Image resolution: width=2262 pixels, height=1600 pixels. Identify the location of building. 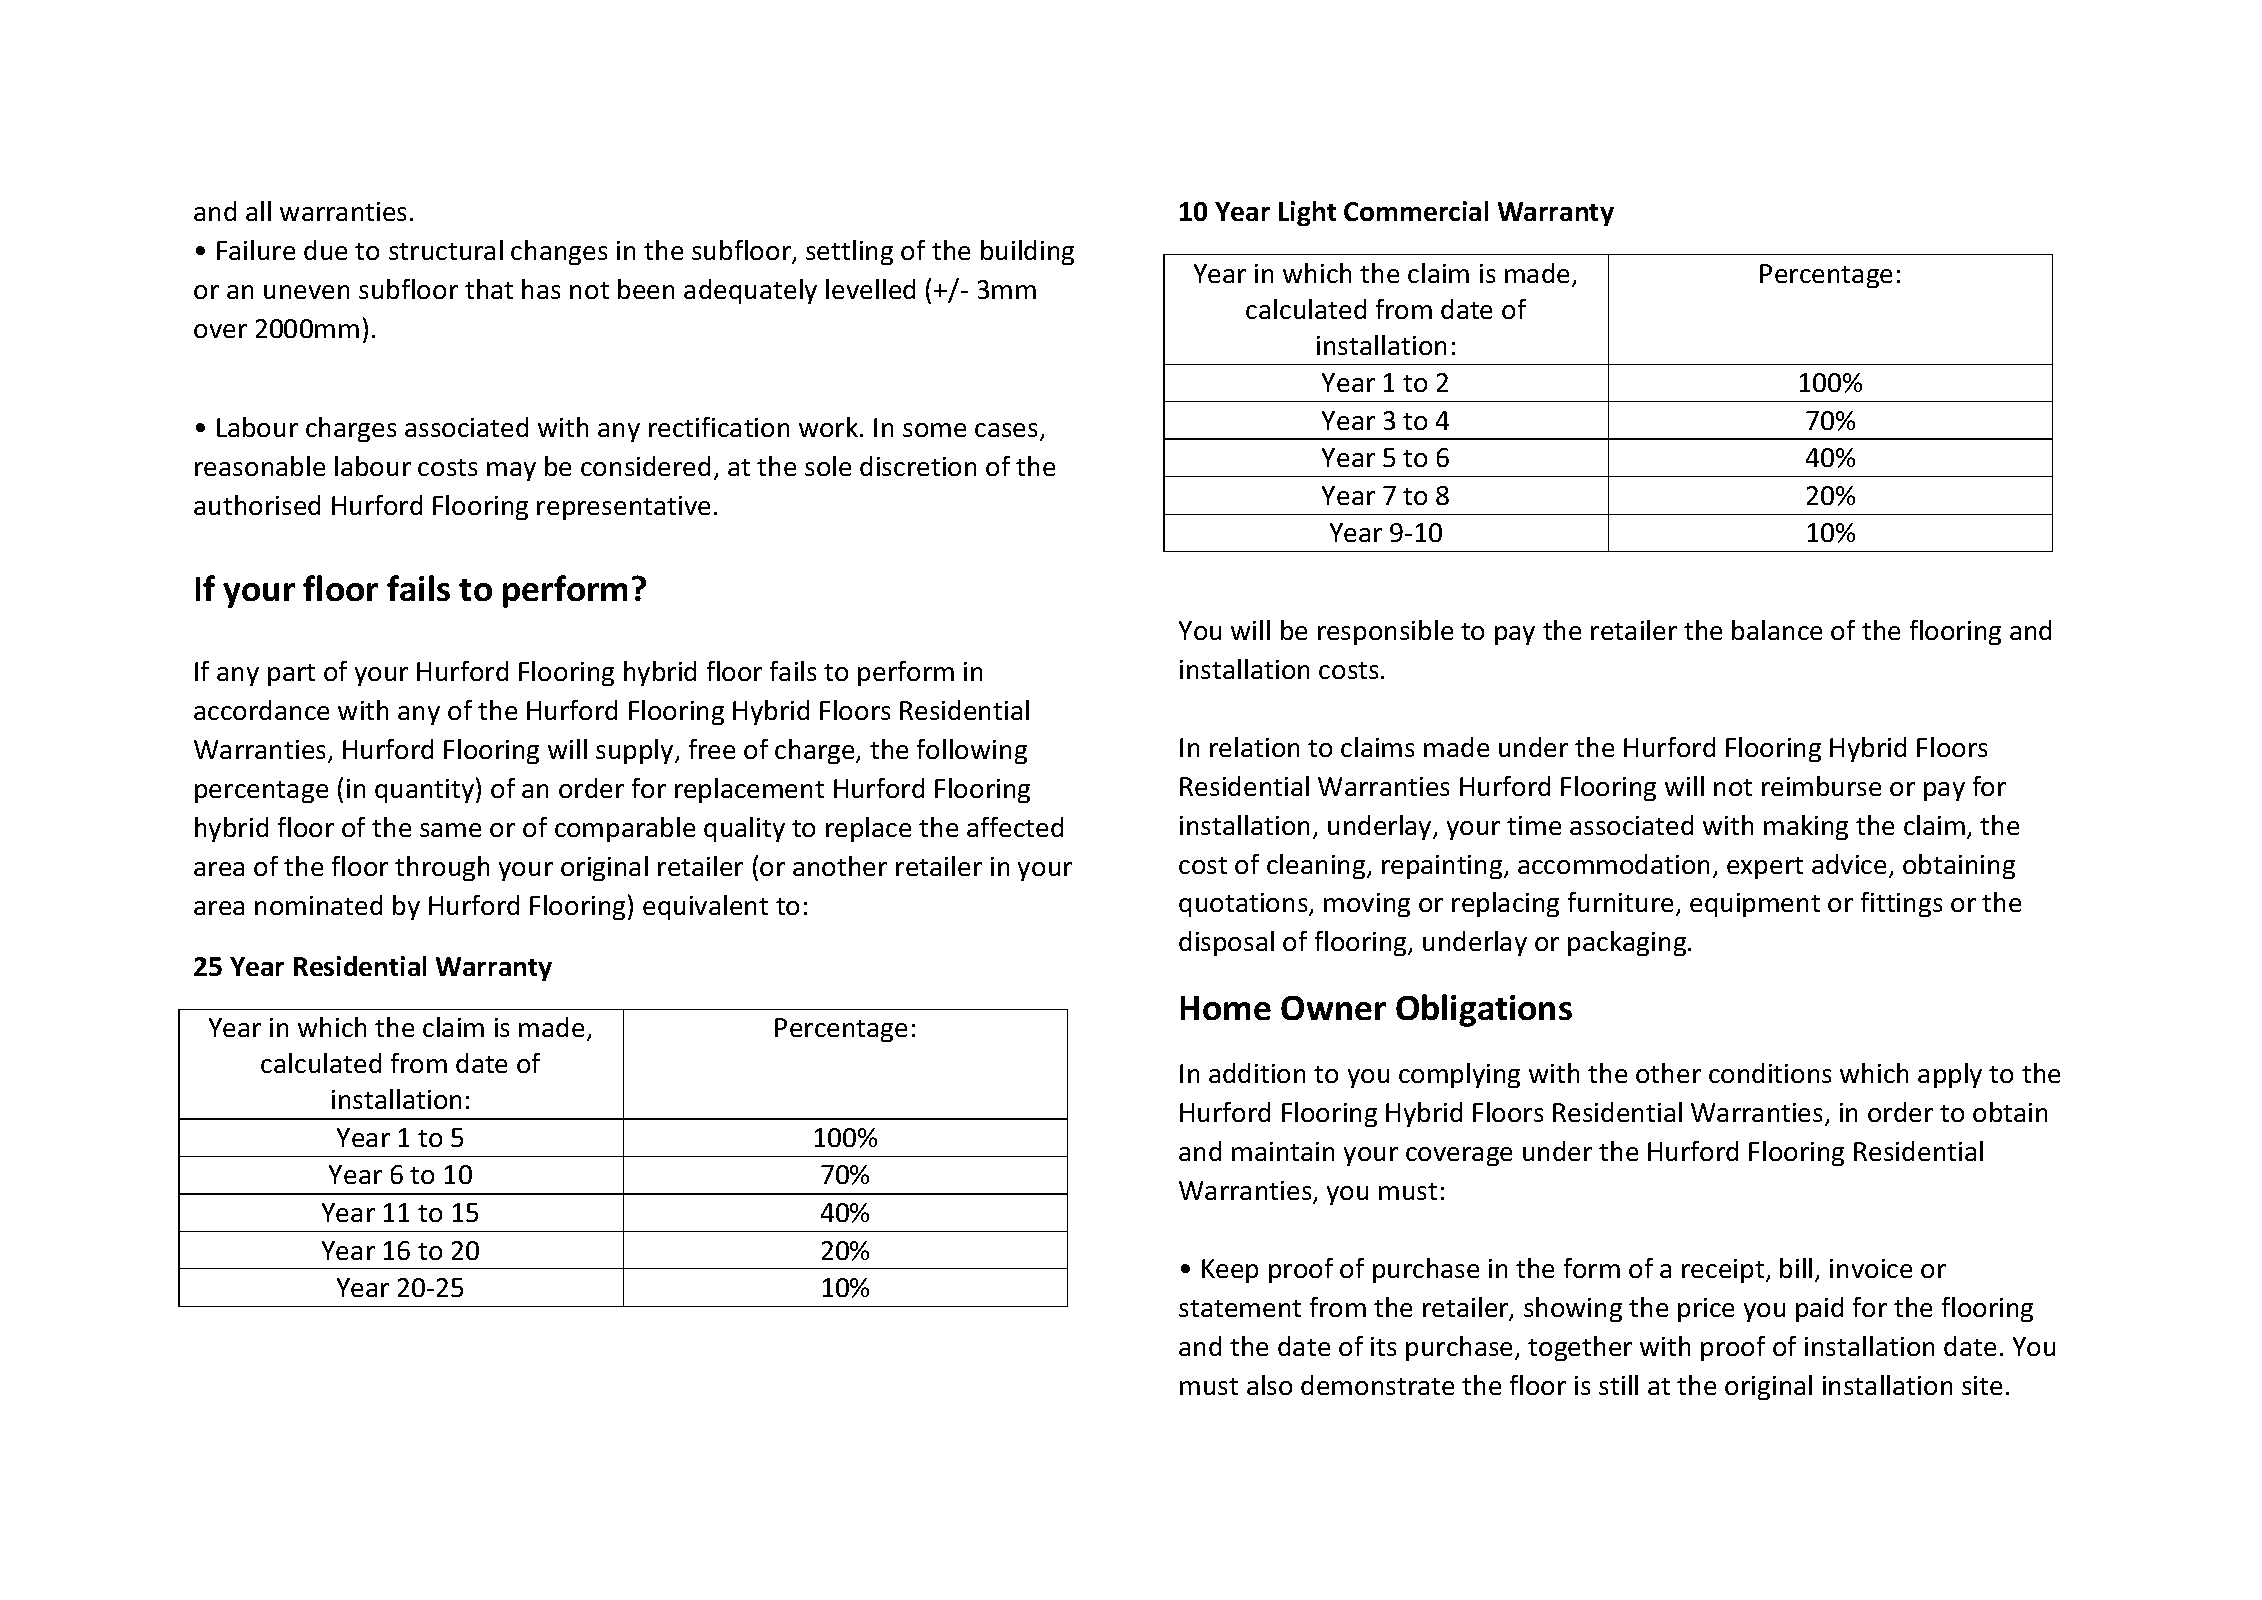
(1027, 252).
